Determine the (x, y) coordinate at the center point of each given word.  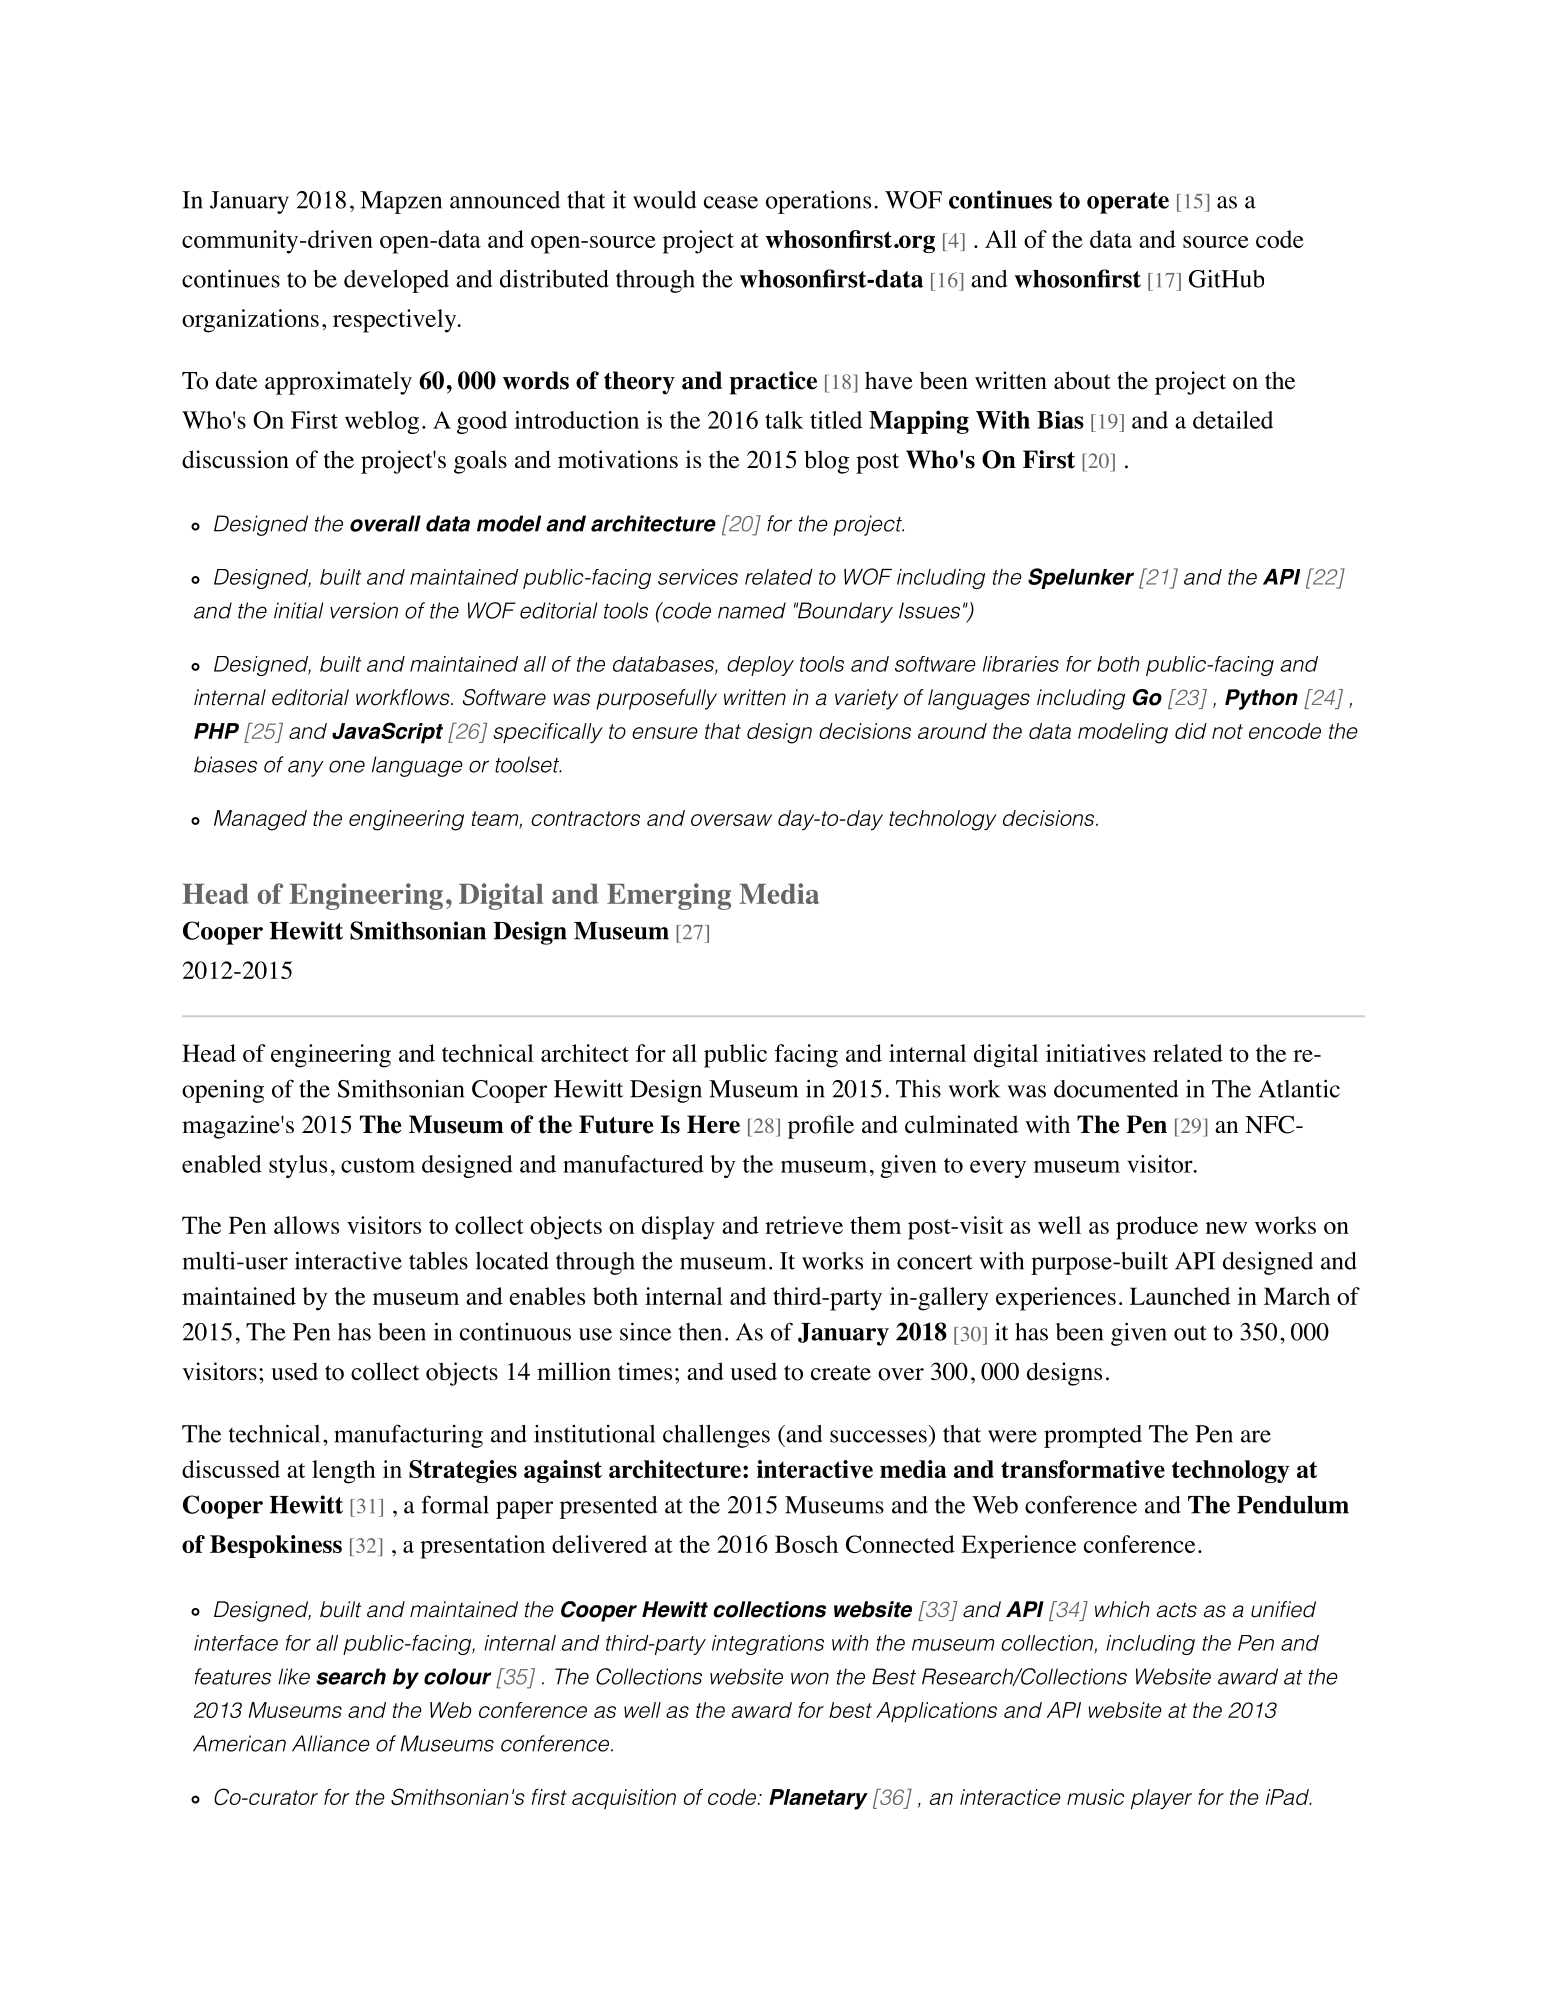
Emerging (669, 896)
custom (378, 1165)
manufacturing (408, 1436)
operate (1128, 203)
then (700, 1332)
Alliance (331, 1743)
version (364, 610)
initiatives (1096, 1053)
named (752, 610)
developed (396, 281)
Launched (1180, 1296)
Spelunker (1081, 578)
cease (731, 202)
